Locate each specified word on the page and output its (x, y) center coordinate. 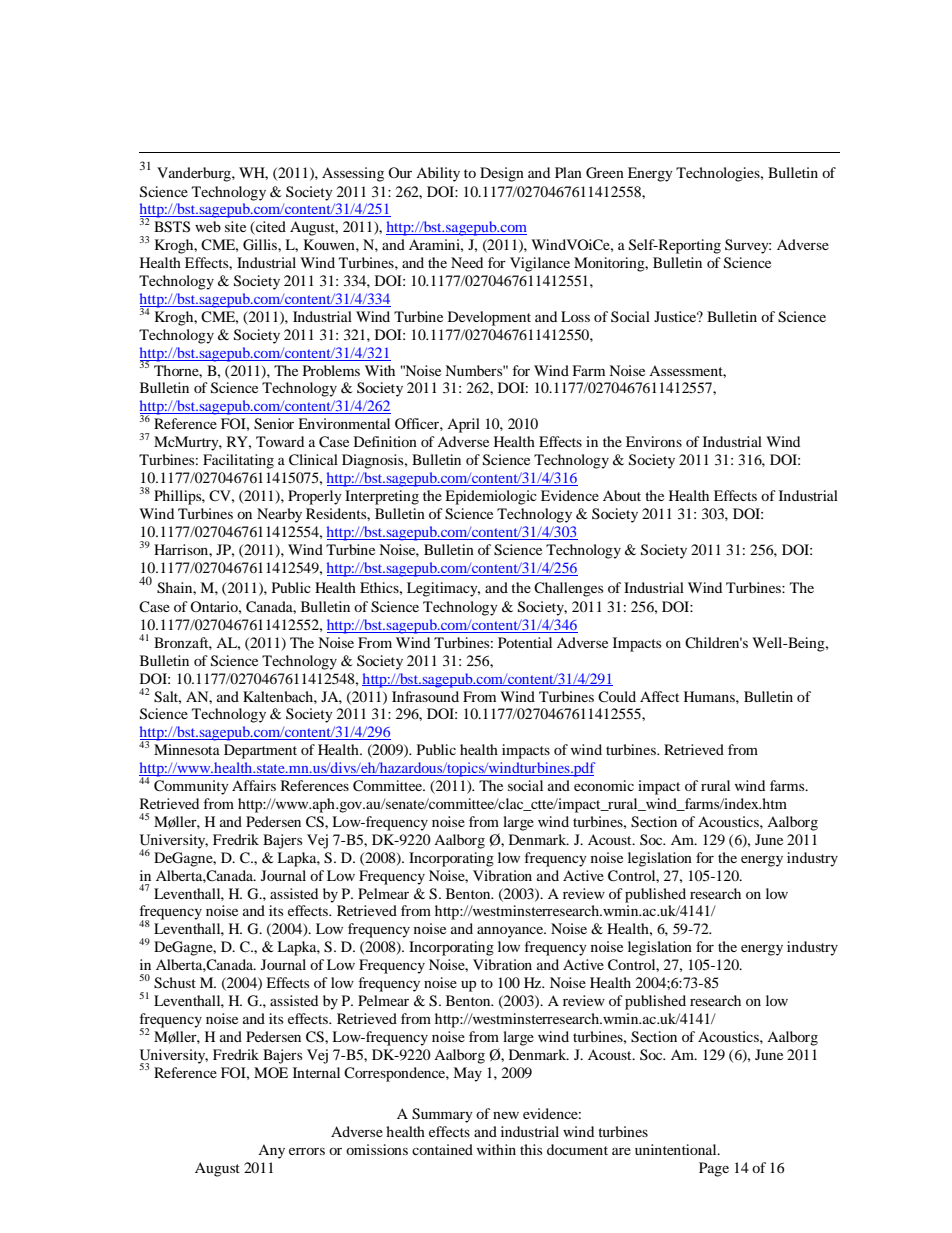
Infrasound (425, 696)
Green (605, 173)
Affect (659, 696)
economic (604, 785)
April (463, 425)
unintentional (677, 1149)
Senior (274, 424)
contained (442, 1149)
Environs (654, 441)
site (235, 226)
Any (271, 1151)
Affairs (254, 785)
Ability (438, 174)
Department (260, 751)
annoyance (511, 932)
